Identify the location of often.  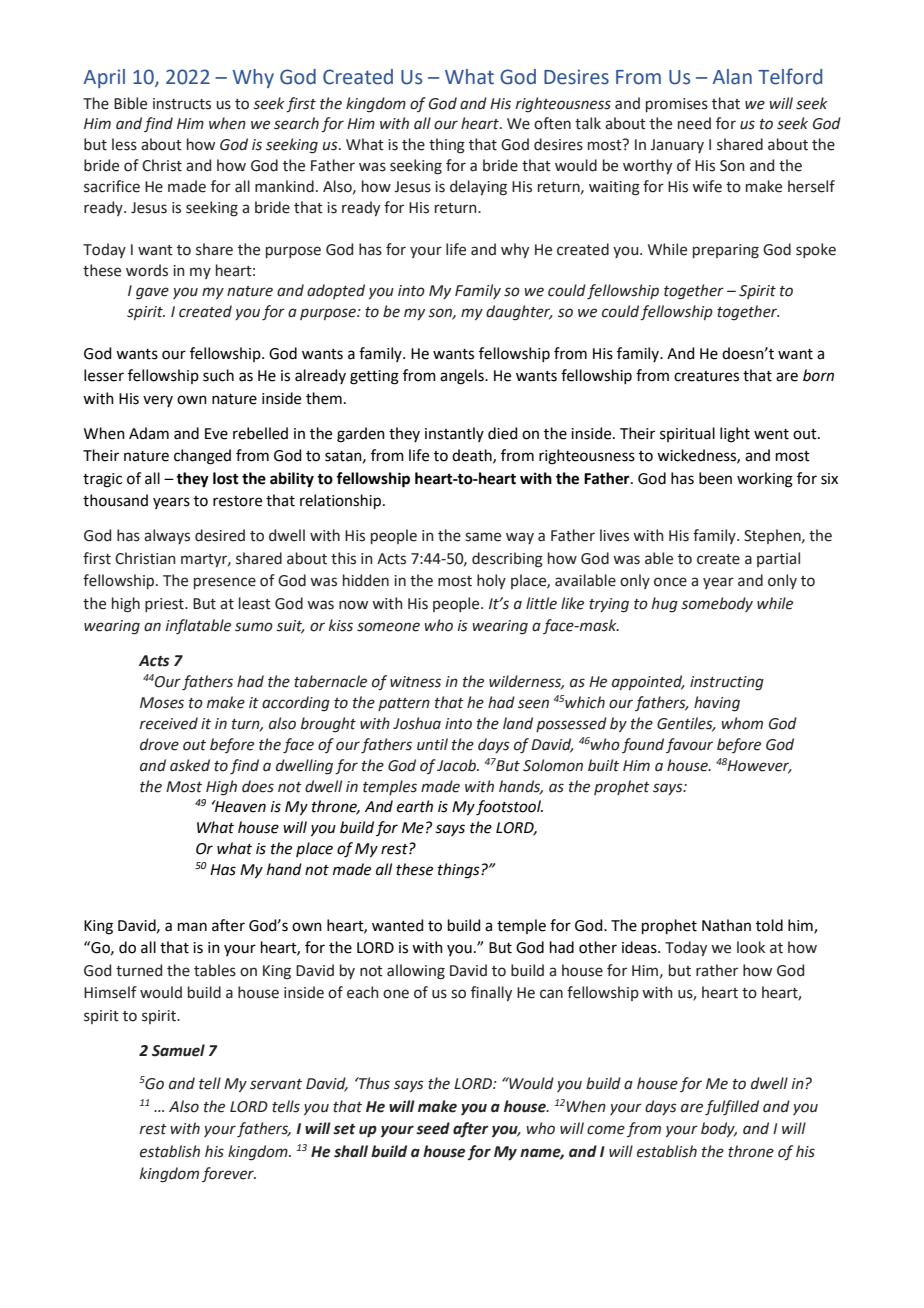
(552, 123).
